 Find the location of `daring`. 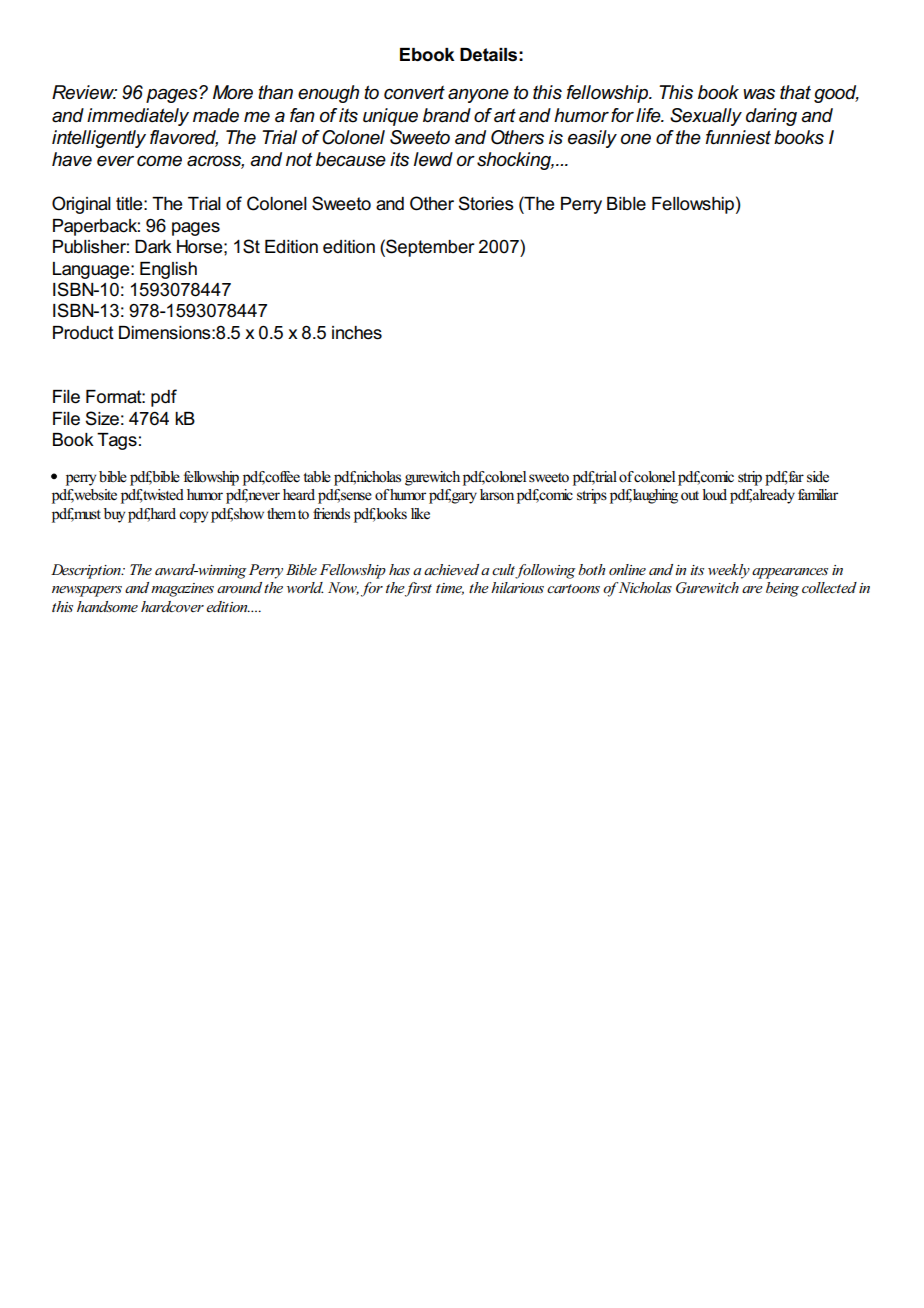

daring is located at coordinates (771, 117).
